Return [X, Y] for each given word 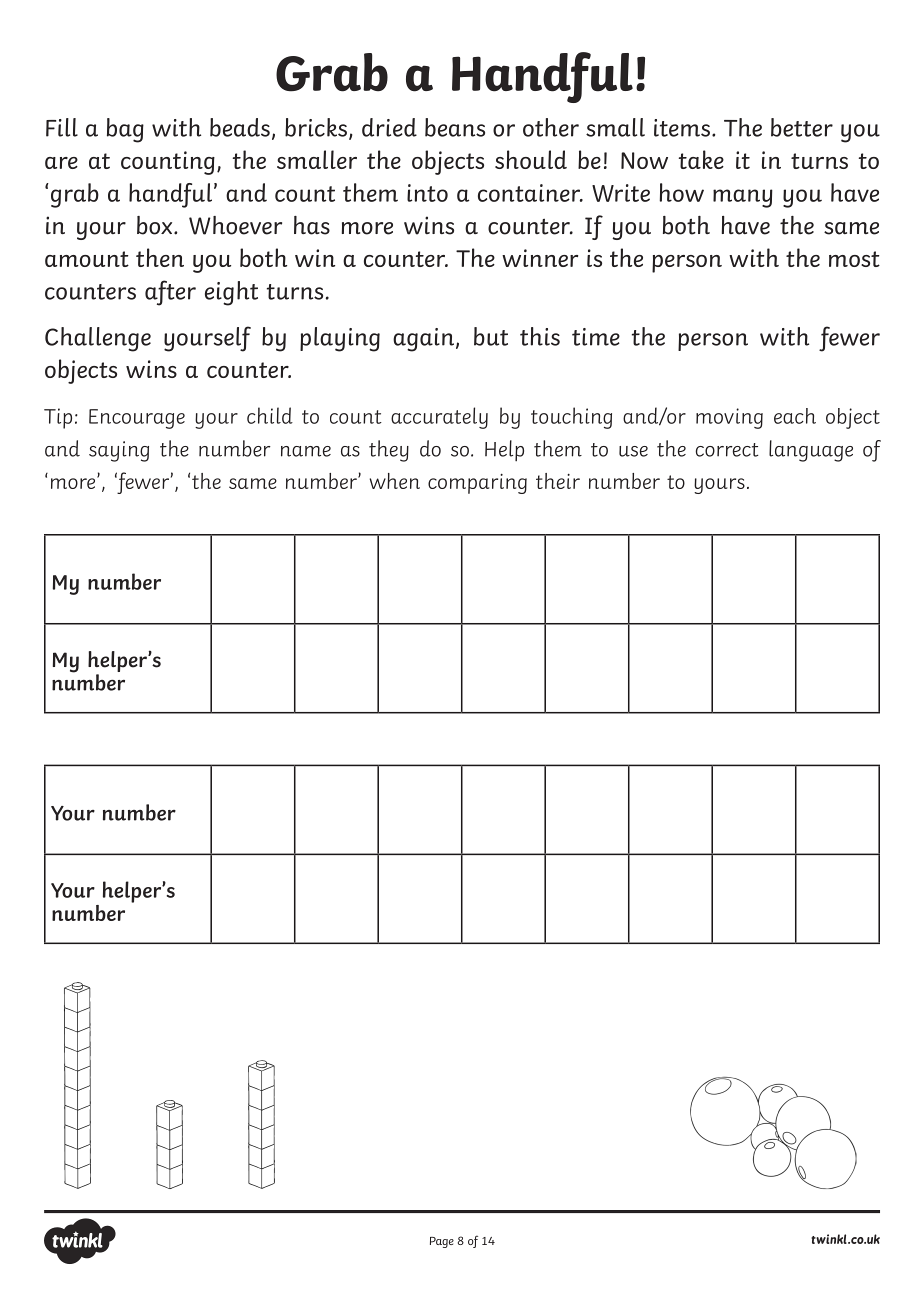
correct [727, 450]
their [558, 481]
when [394, 481]
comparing [477, 484]
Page [442, 1242]
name [306, 451]
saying [119, 451]
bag [125, 130]
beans [455, 127]
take [701, 159]
